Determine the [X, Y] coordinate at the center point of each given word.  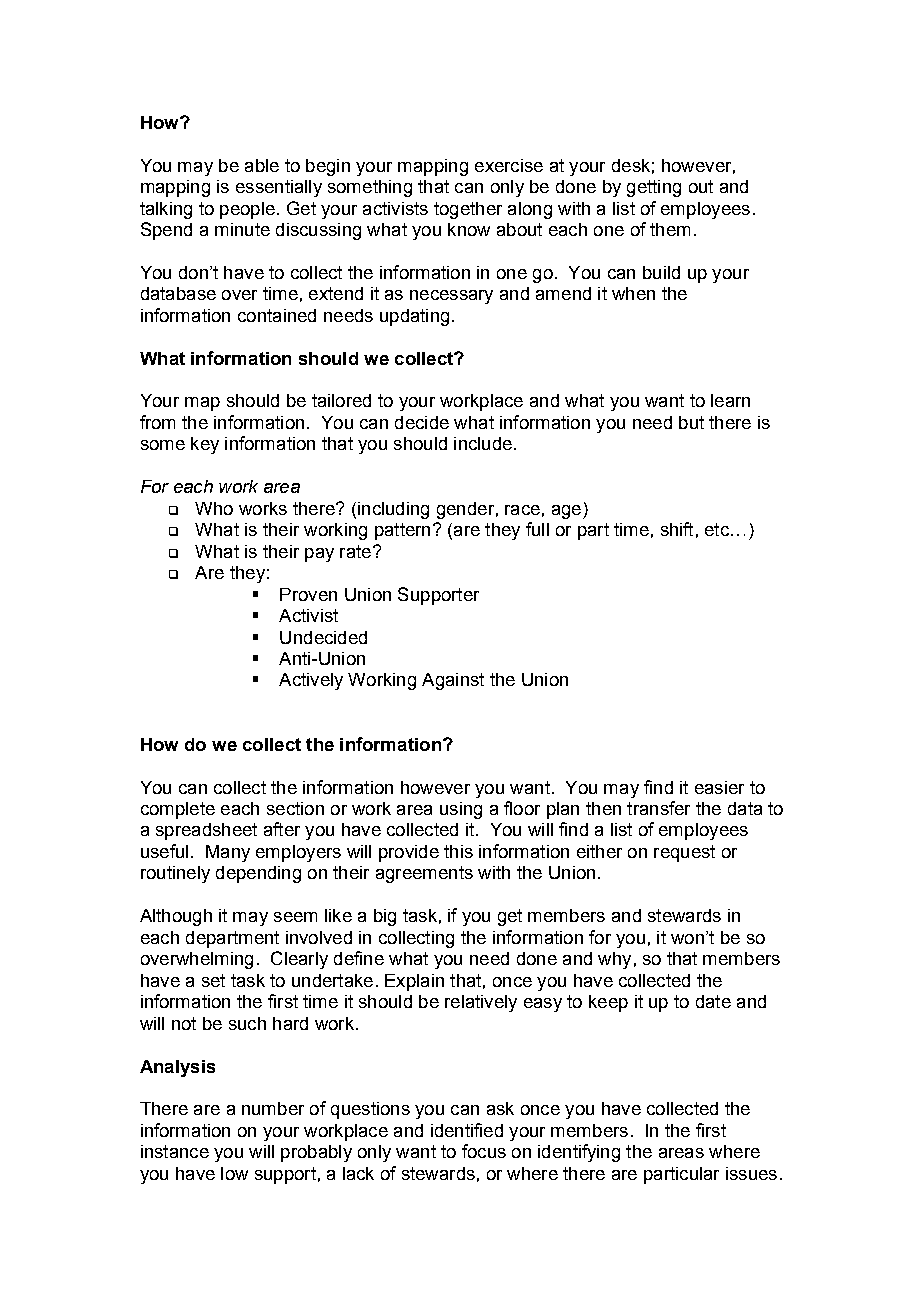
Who [214, 508]
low [234, 1173]
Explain [414, 982]
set [213, 980]
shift [677, 529]
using [461, 810]
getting [654, 188]
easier [719, 787]
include [483, 443]
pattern [402, 531]
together [468, 210]
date [713, 1001]
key [205, 445]
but [691, 422]
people [247, 210]
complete [178, 810]
